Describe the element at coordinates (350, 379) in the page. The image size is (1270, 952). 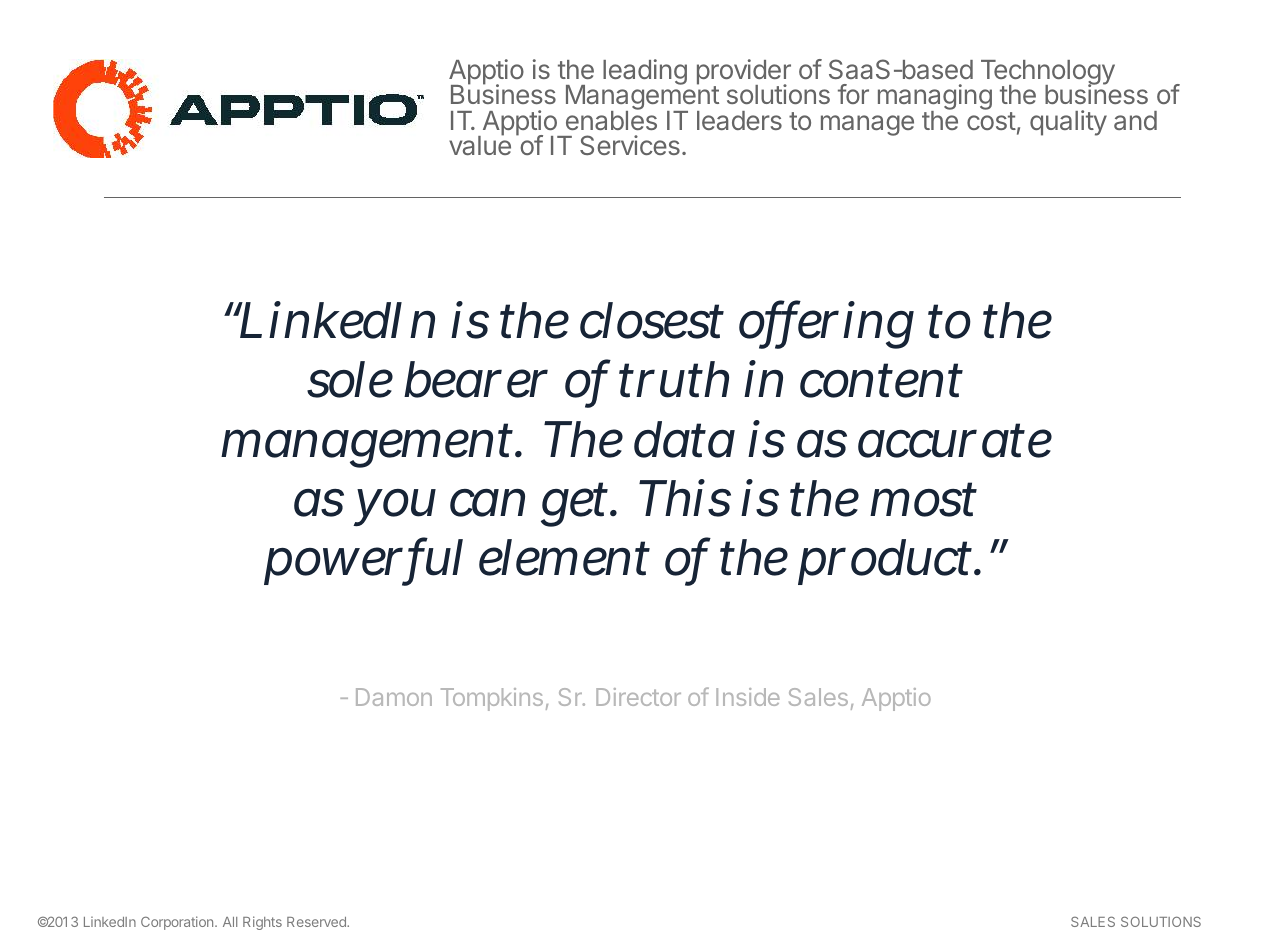
I see `sole` at that location.
